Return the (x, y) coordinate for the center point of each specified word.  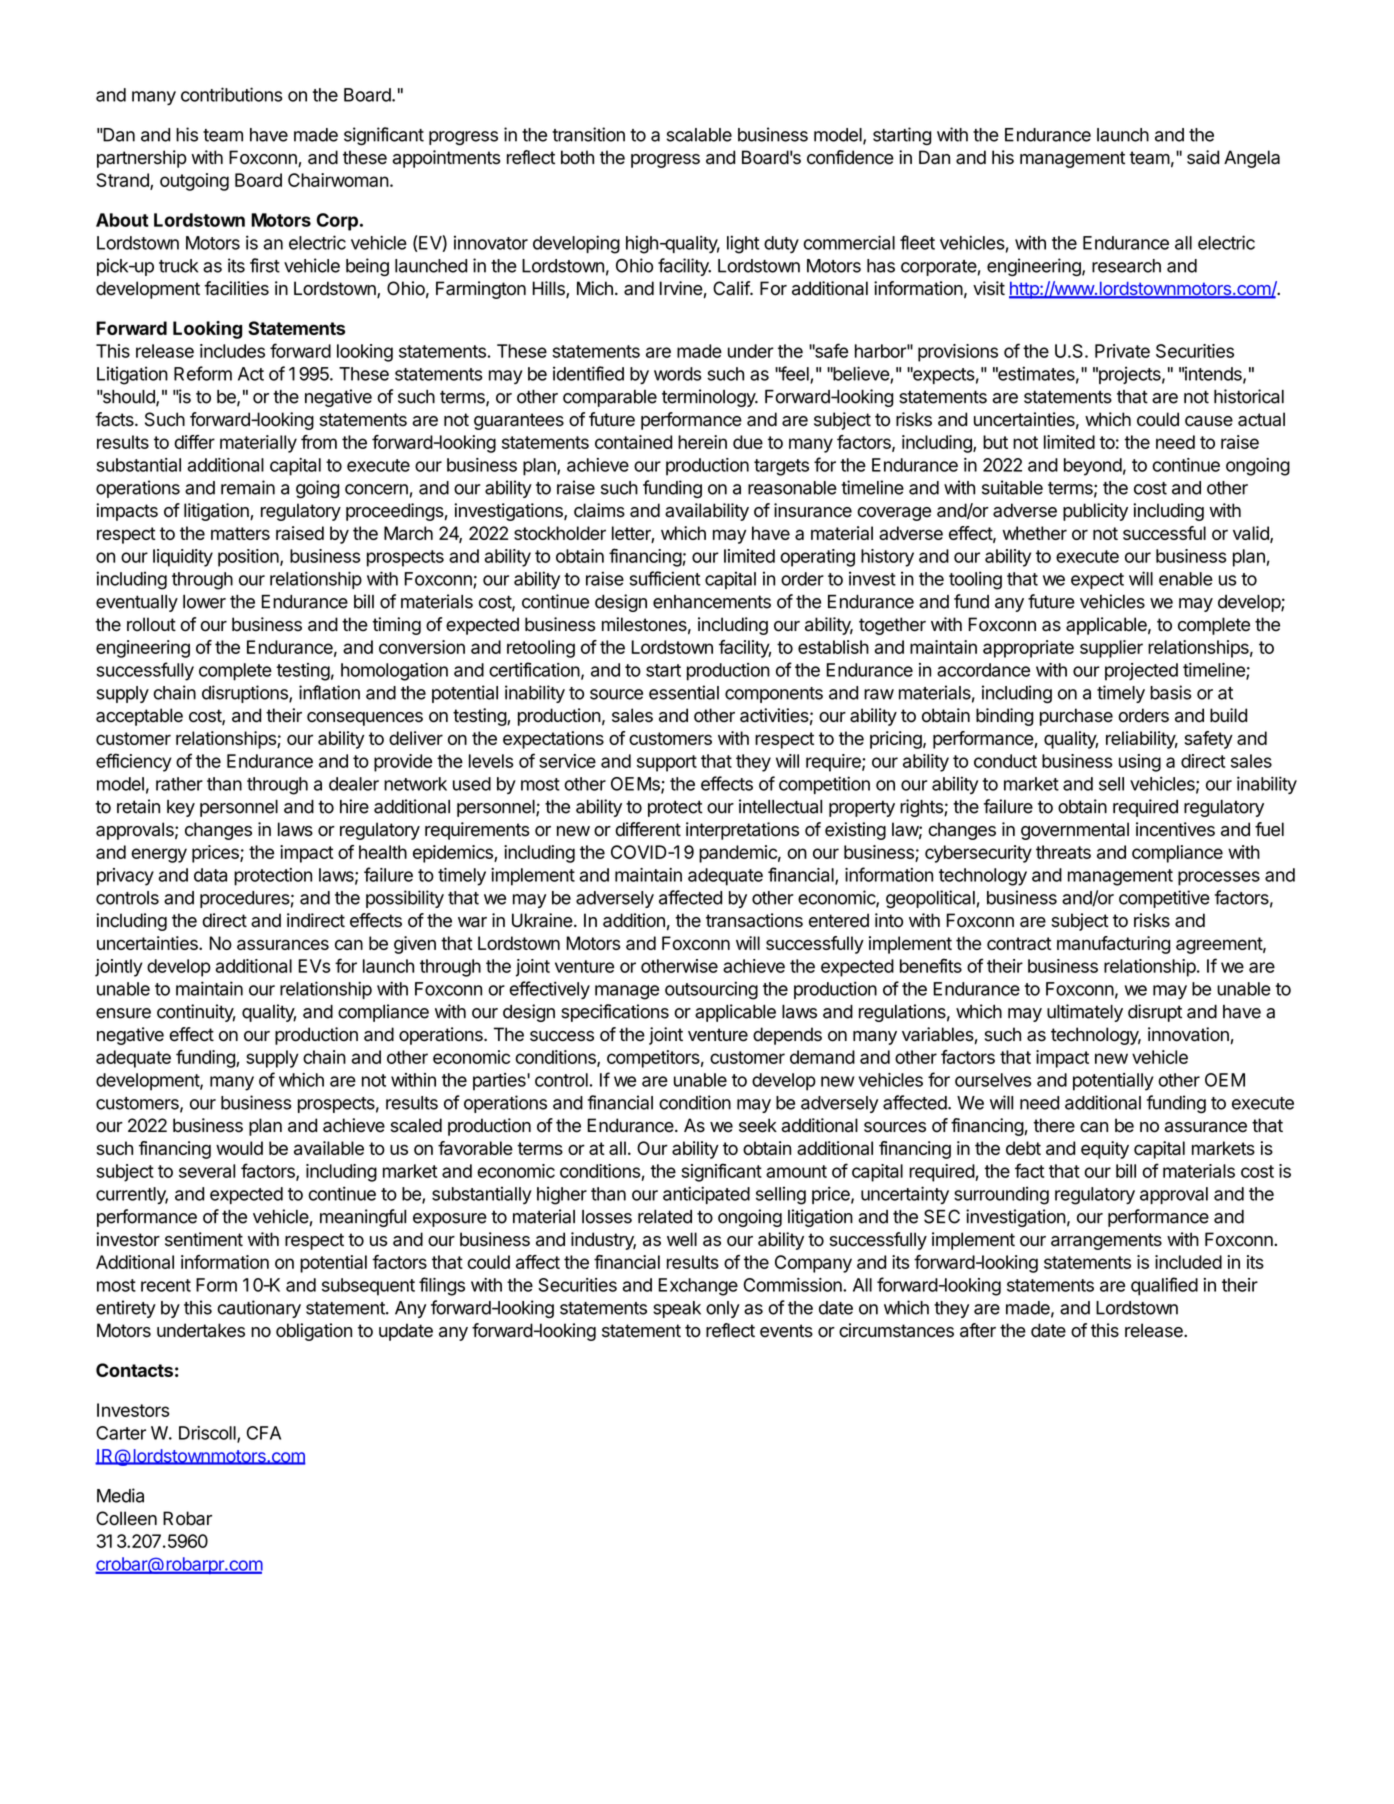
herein (702, 442)
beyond (1093, 467)
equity (1105, 1150)
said (1203, 157)
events (786, 1331)
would (239, 1148)
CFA (264, 1433)
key (181, 808)
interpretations (742, 831)
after (978, 1330)
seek (758, 1125)
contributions (232, 94)
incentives (1175, 829)
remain (248, 487)
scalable (699, 135)
